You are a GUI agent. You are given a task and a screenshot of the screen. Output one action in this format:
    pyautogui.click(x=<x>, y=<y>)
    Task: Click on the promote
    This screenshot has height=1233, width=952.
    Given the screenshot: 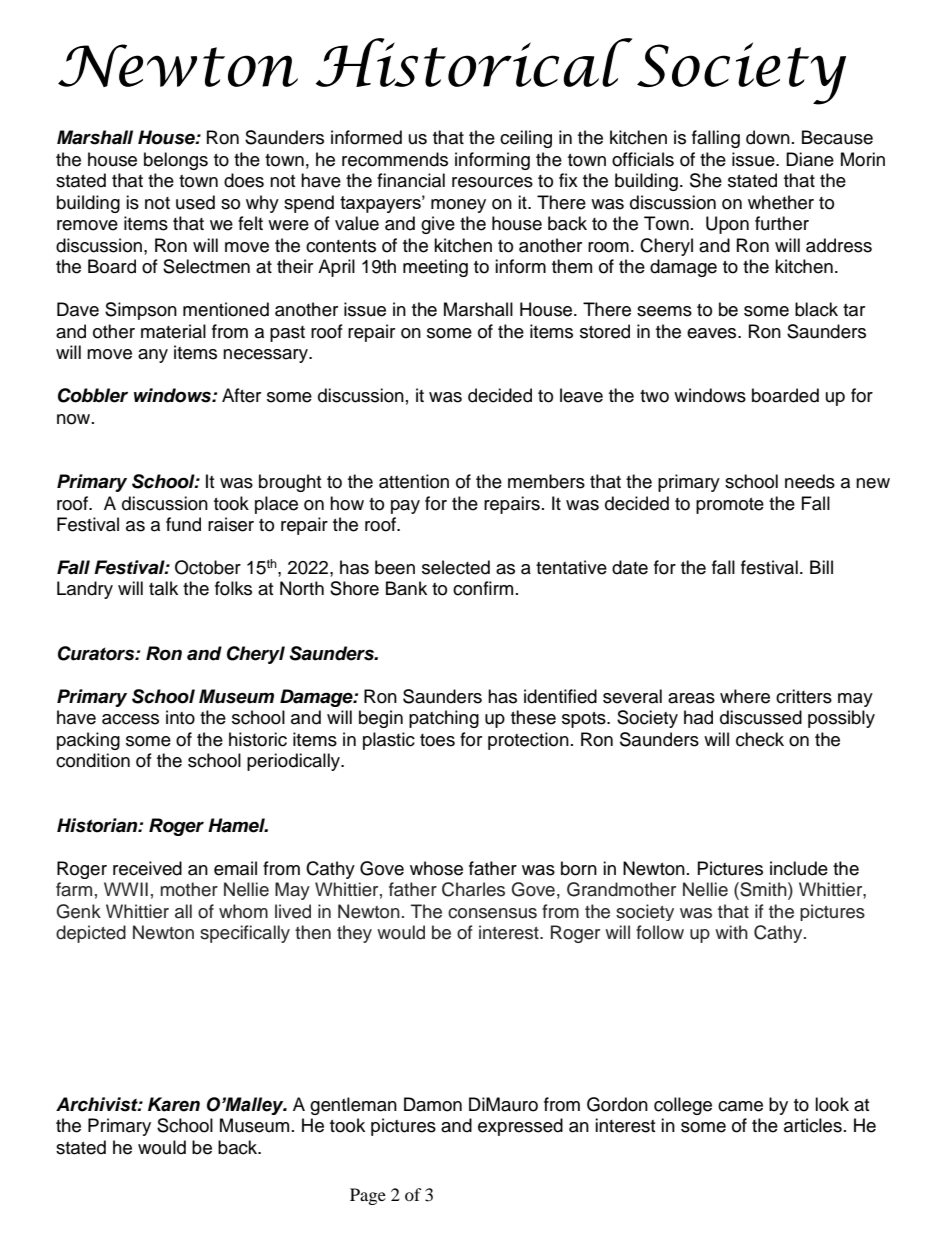 What is the action you would take?
    pyautogui.click(x=730, y=506)
